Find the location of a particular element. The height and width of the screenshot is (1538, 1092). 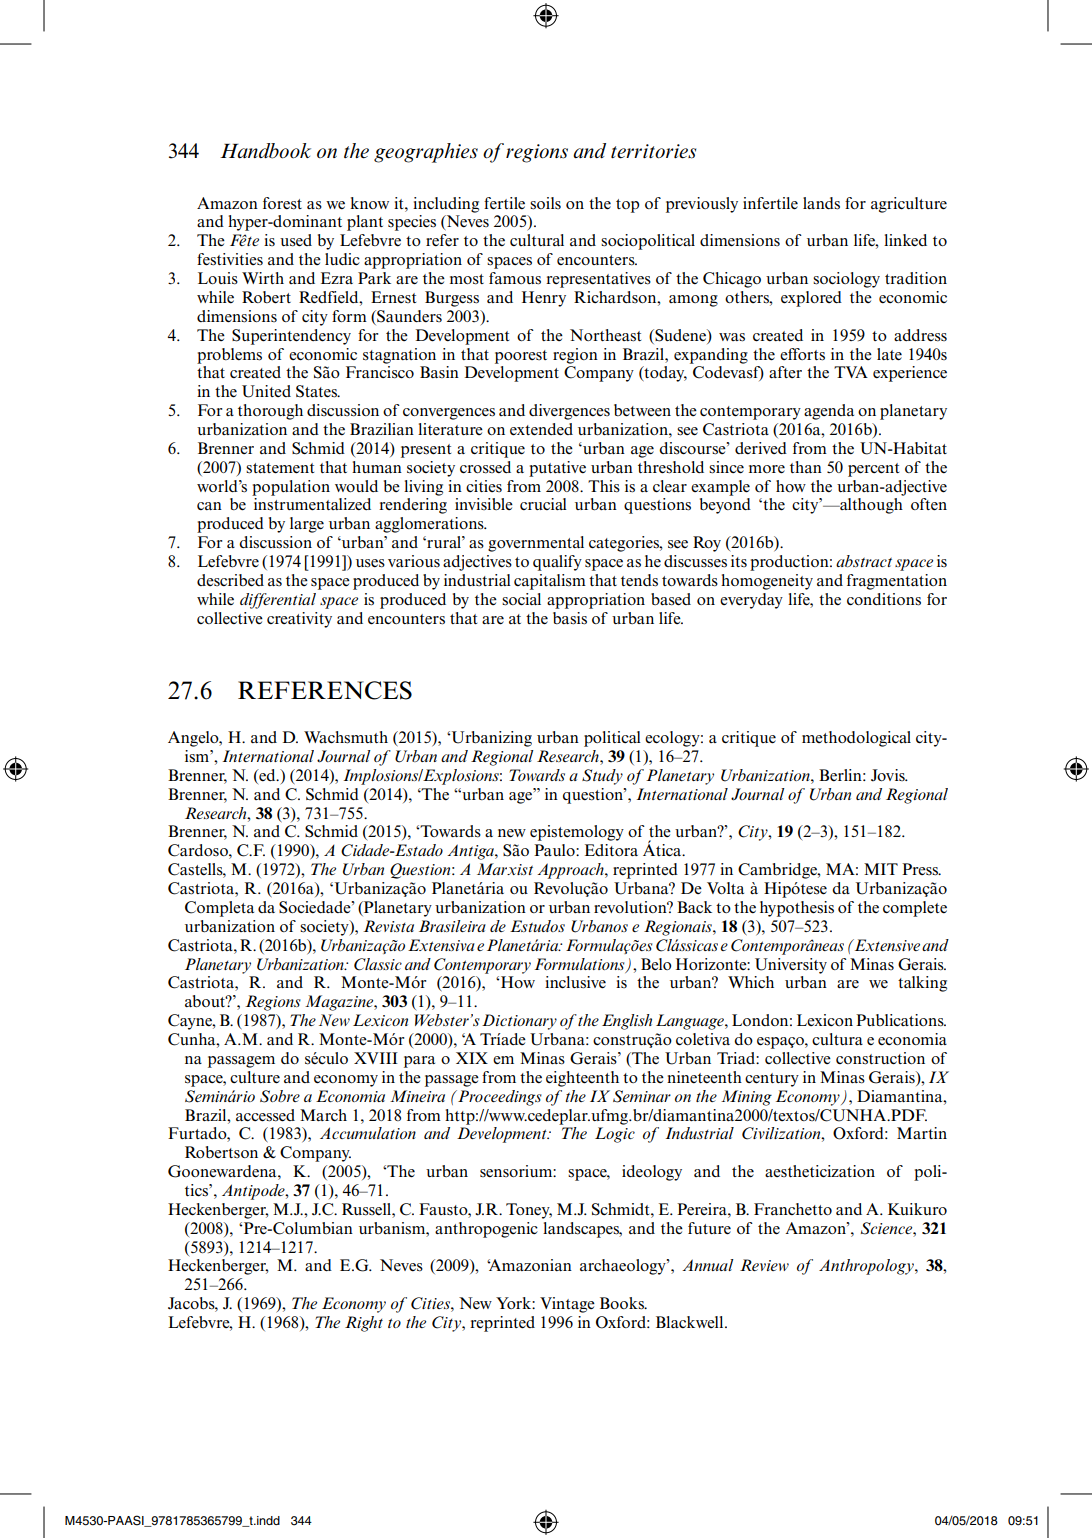

creativity is located at coordinates (299, 620).
